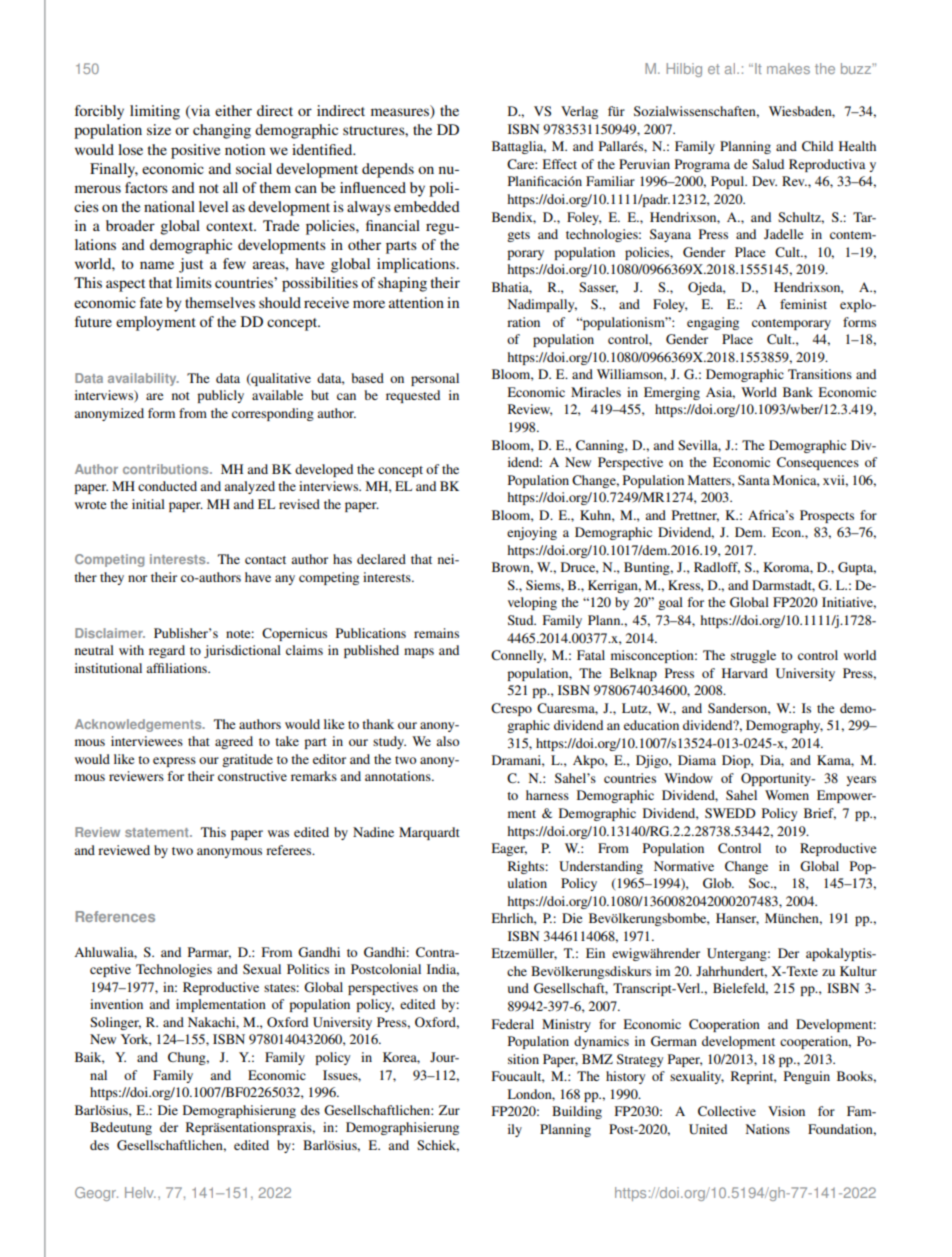 The height and width of the screenshot is (1257, 952). What do you see at coordinates (116, 1004) in the screenshot?
I see `invention` at bounding box center [116, 1004].
